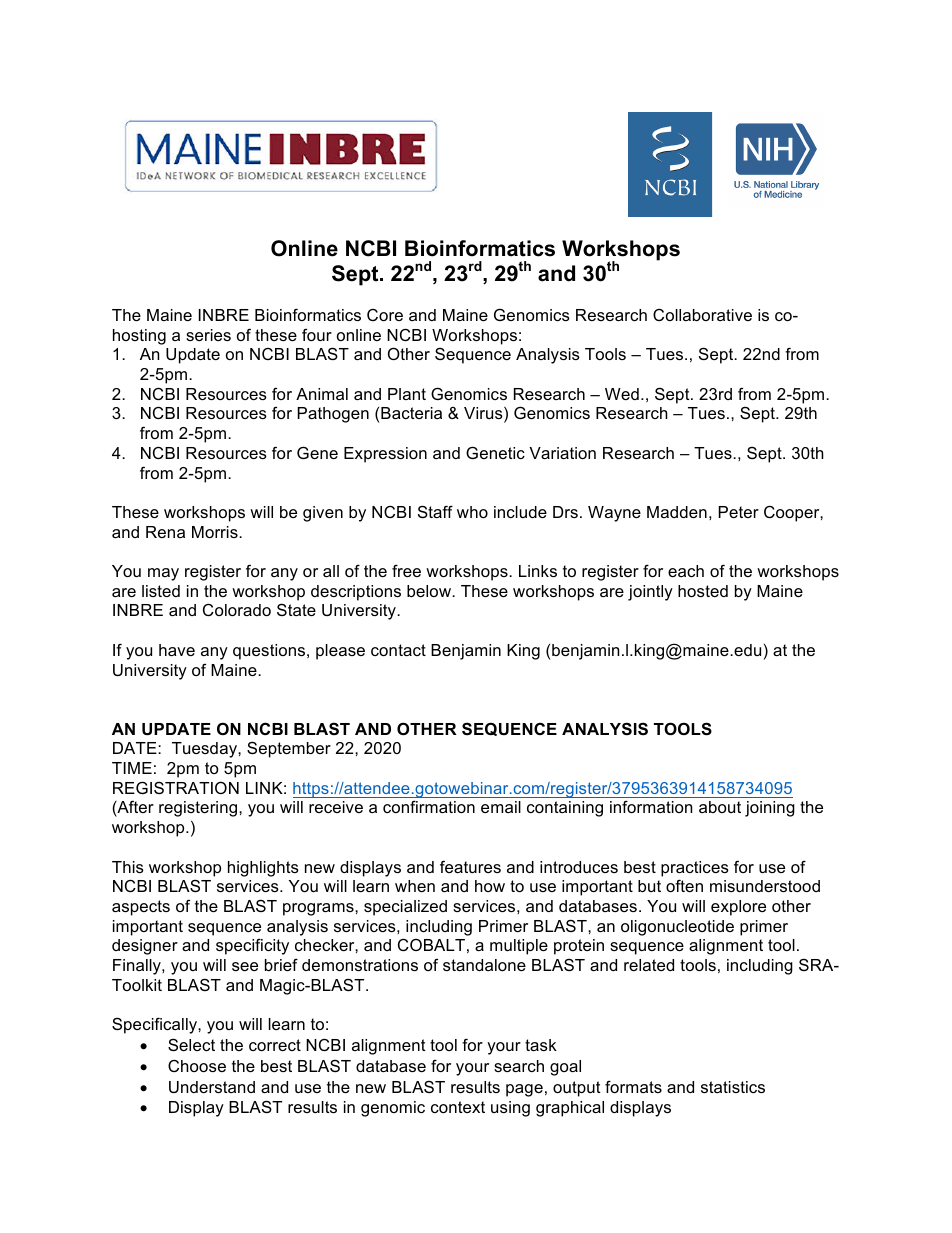 The height and width of the screenshot is (1233, 952). Describe the element at coordinates (398, 650) in the screenshot. I see `contact` at that location.
